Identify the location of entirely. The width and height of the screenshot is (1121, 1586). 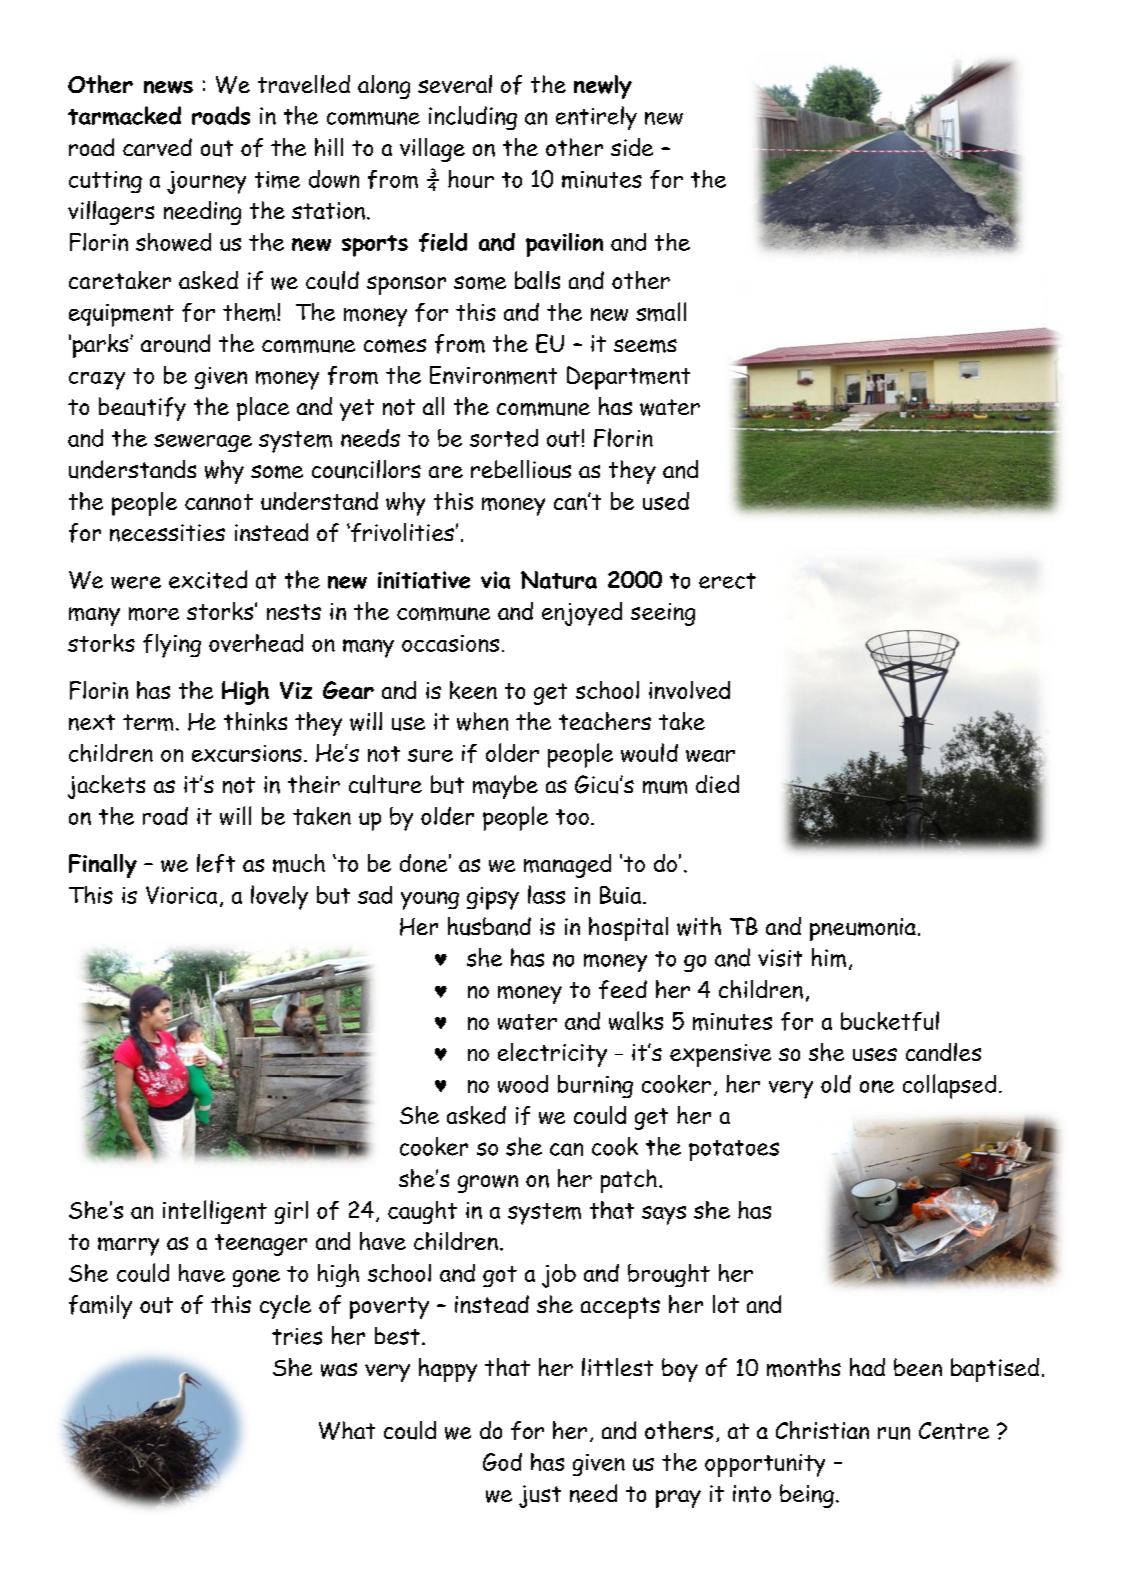
(596, 118).
